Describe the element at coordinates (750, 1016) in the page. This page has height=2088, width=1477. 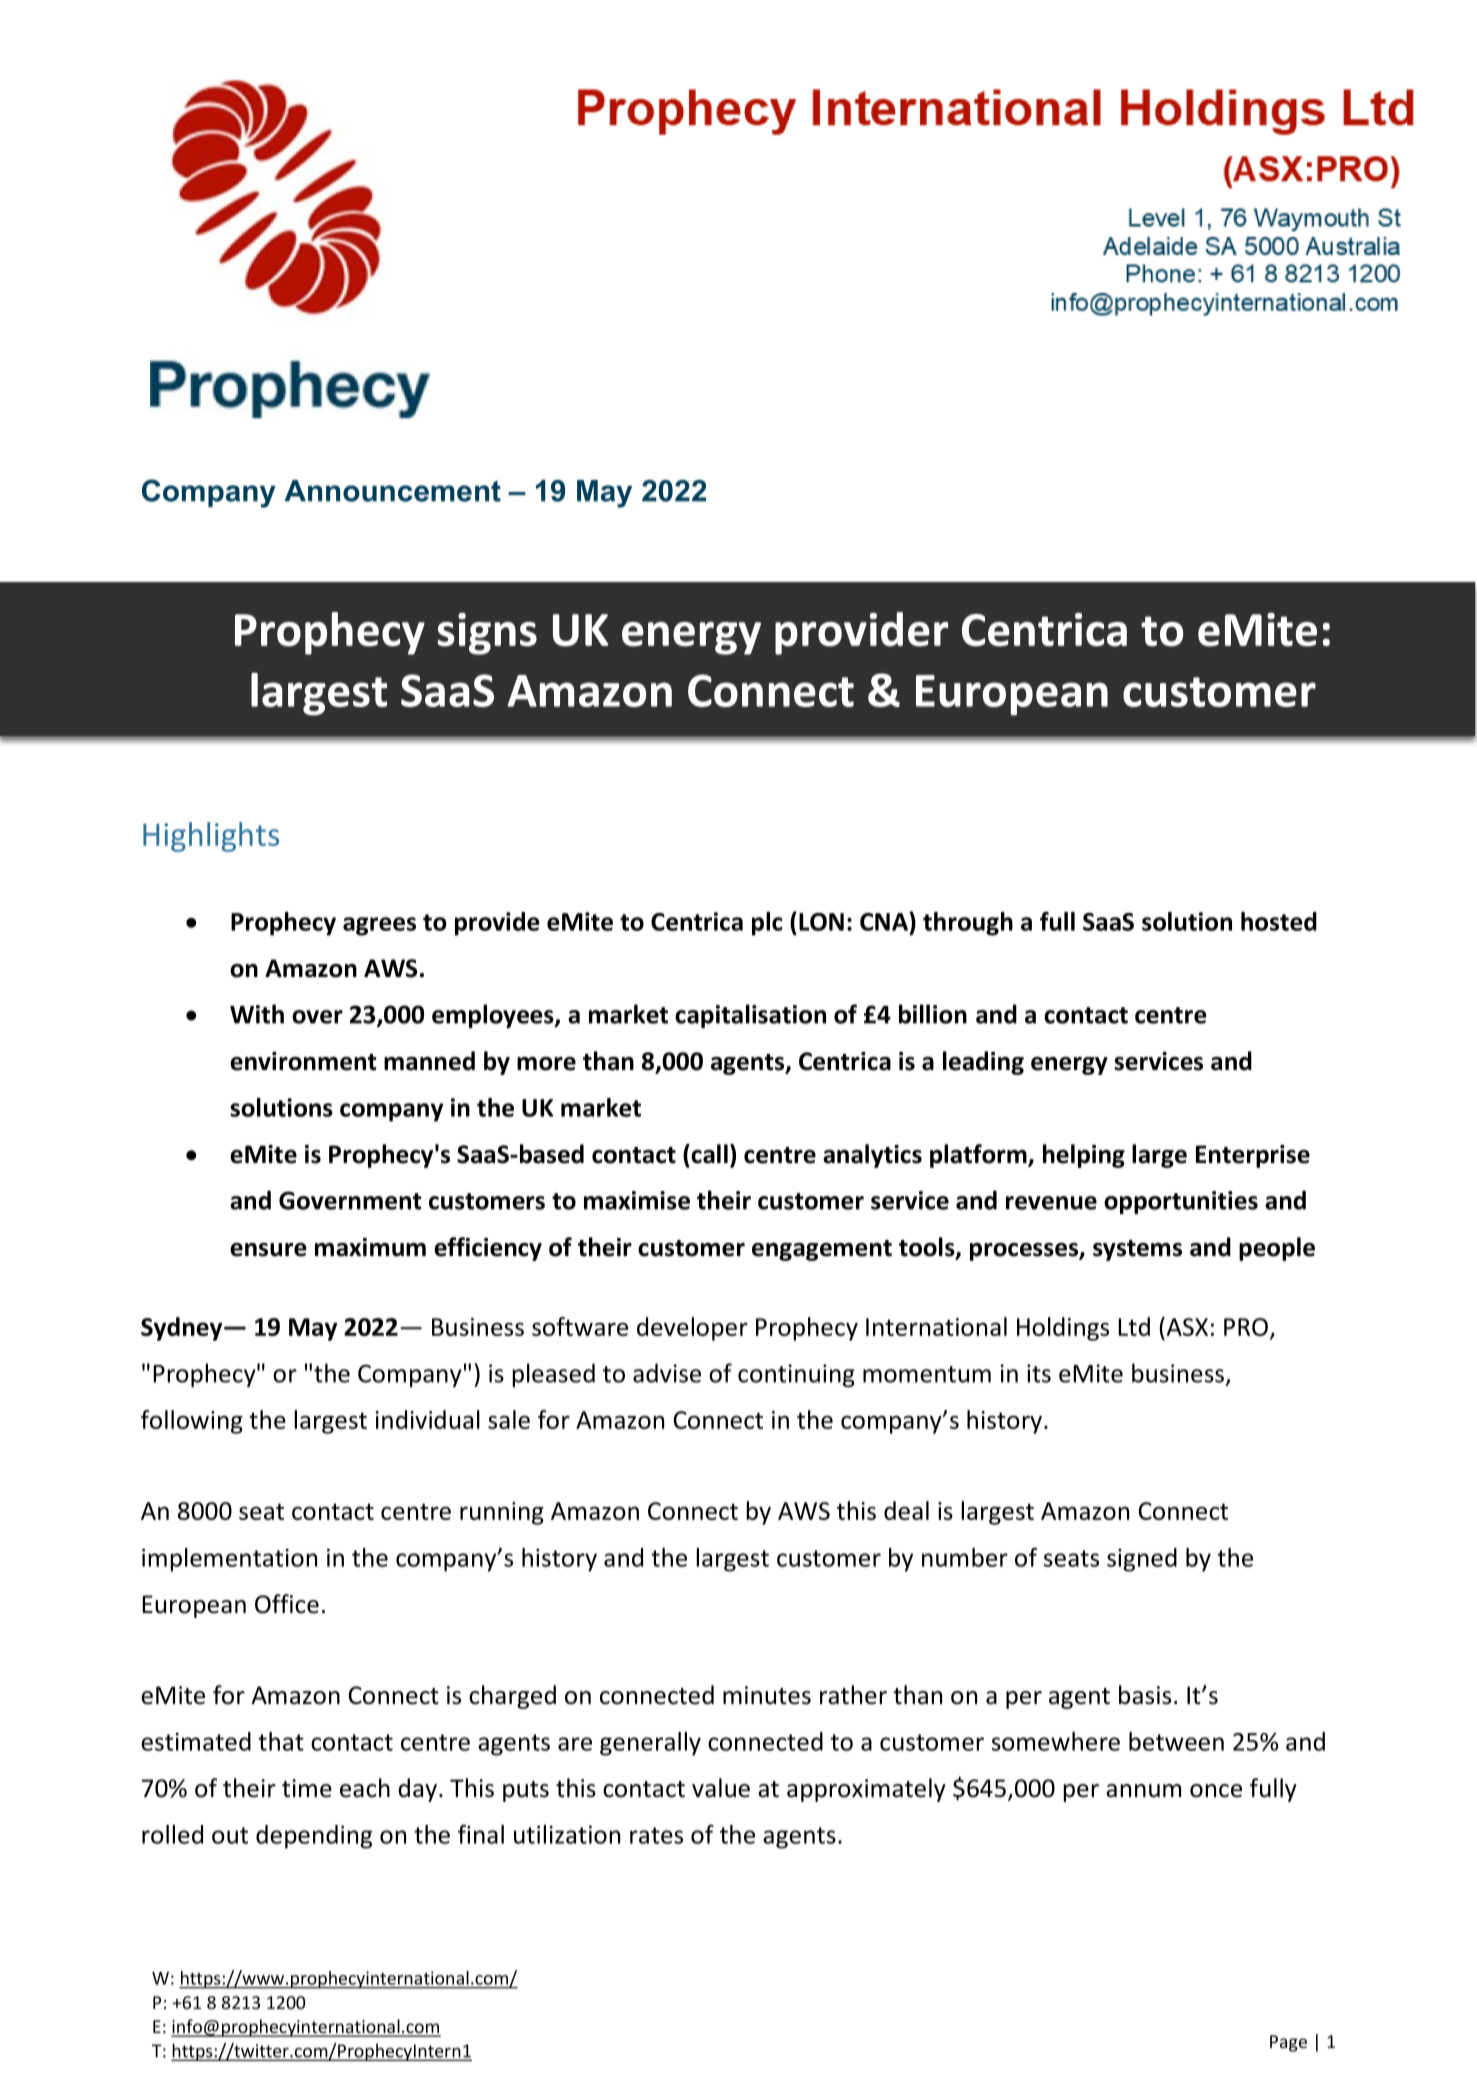
I see `capitalisation` at that location.
